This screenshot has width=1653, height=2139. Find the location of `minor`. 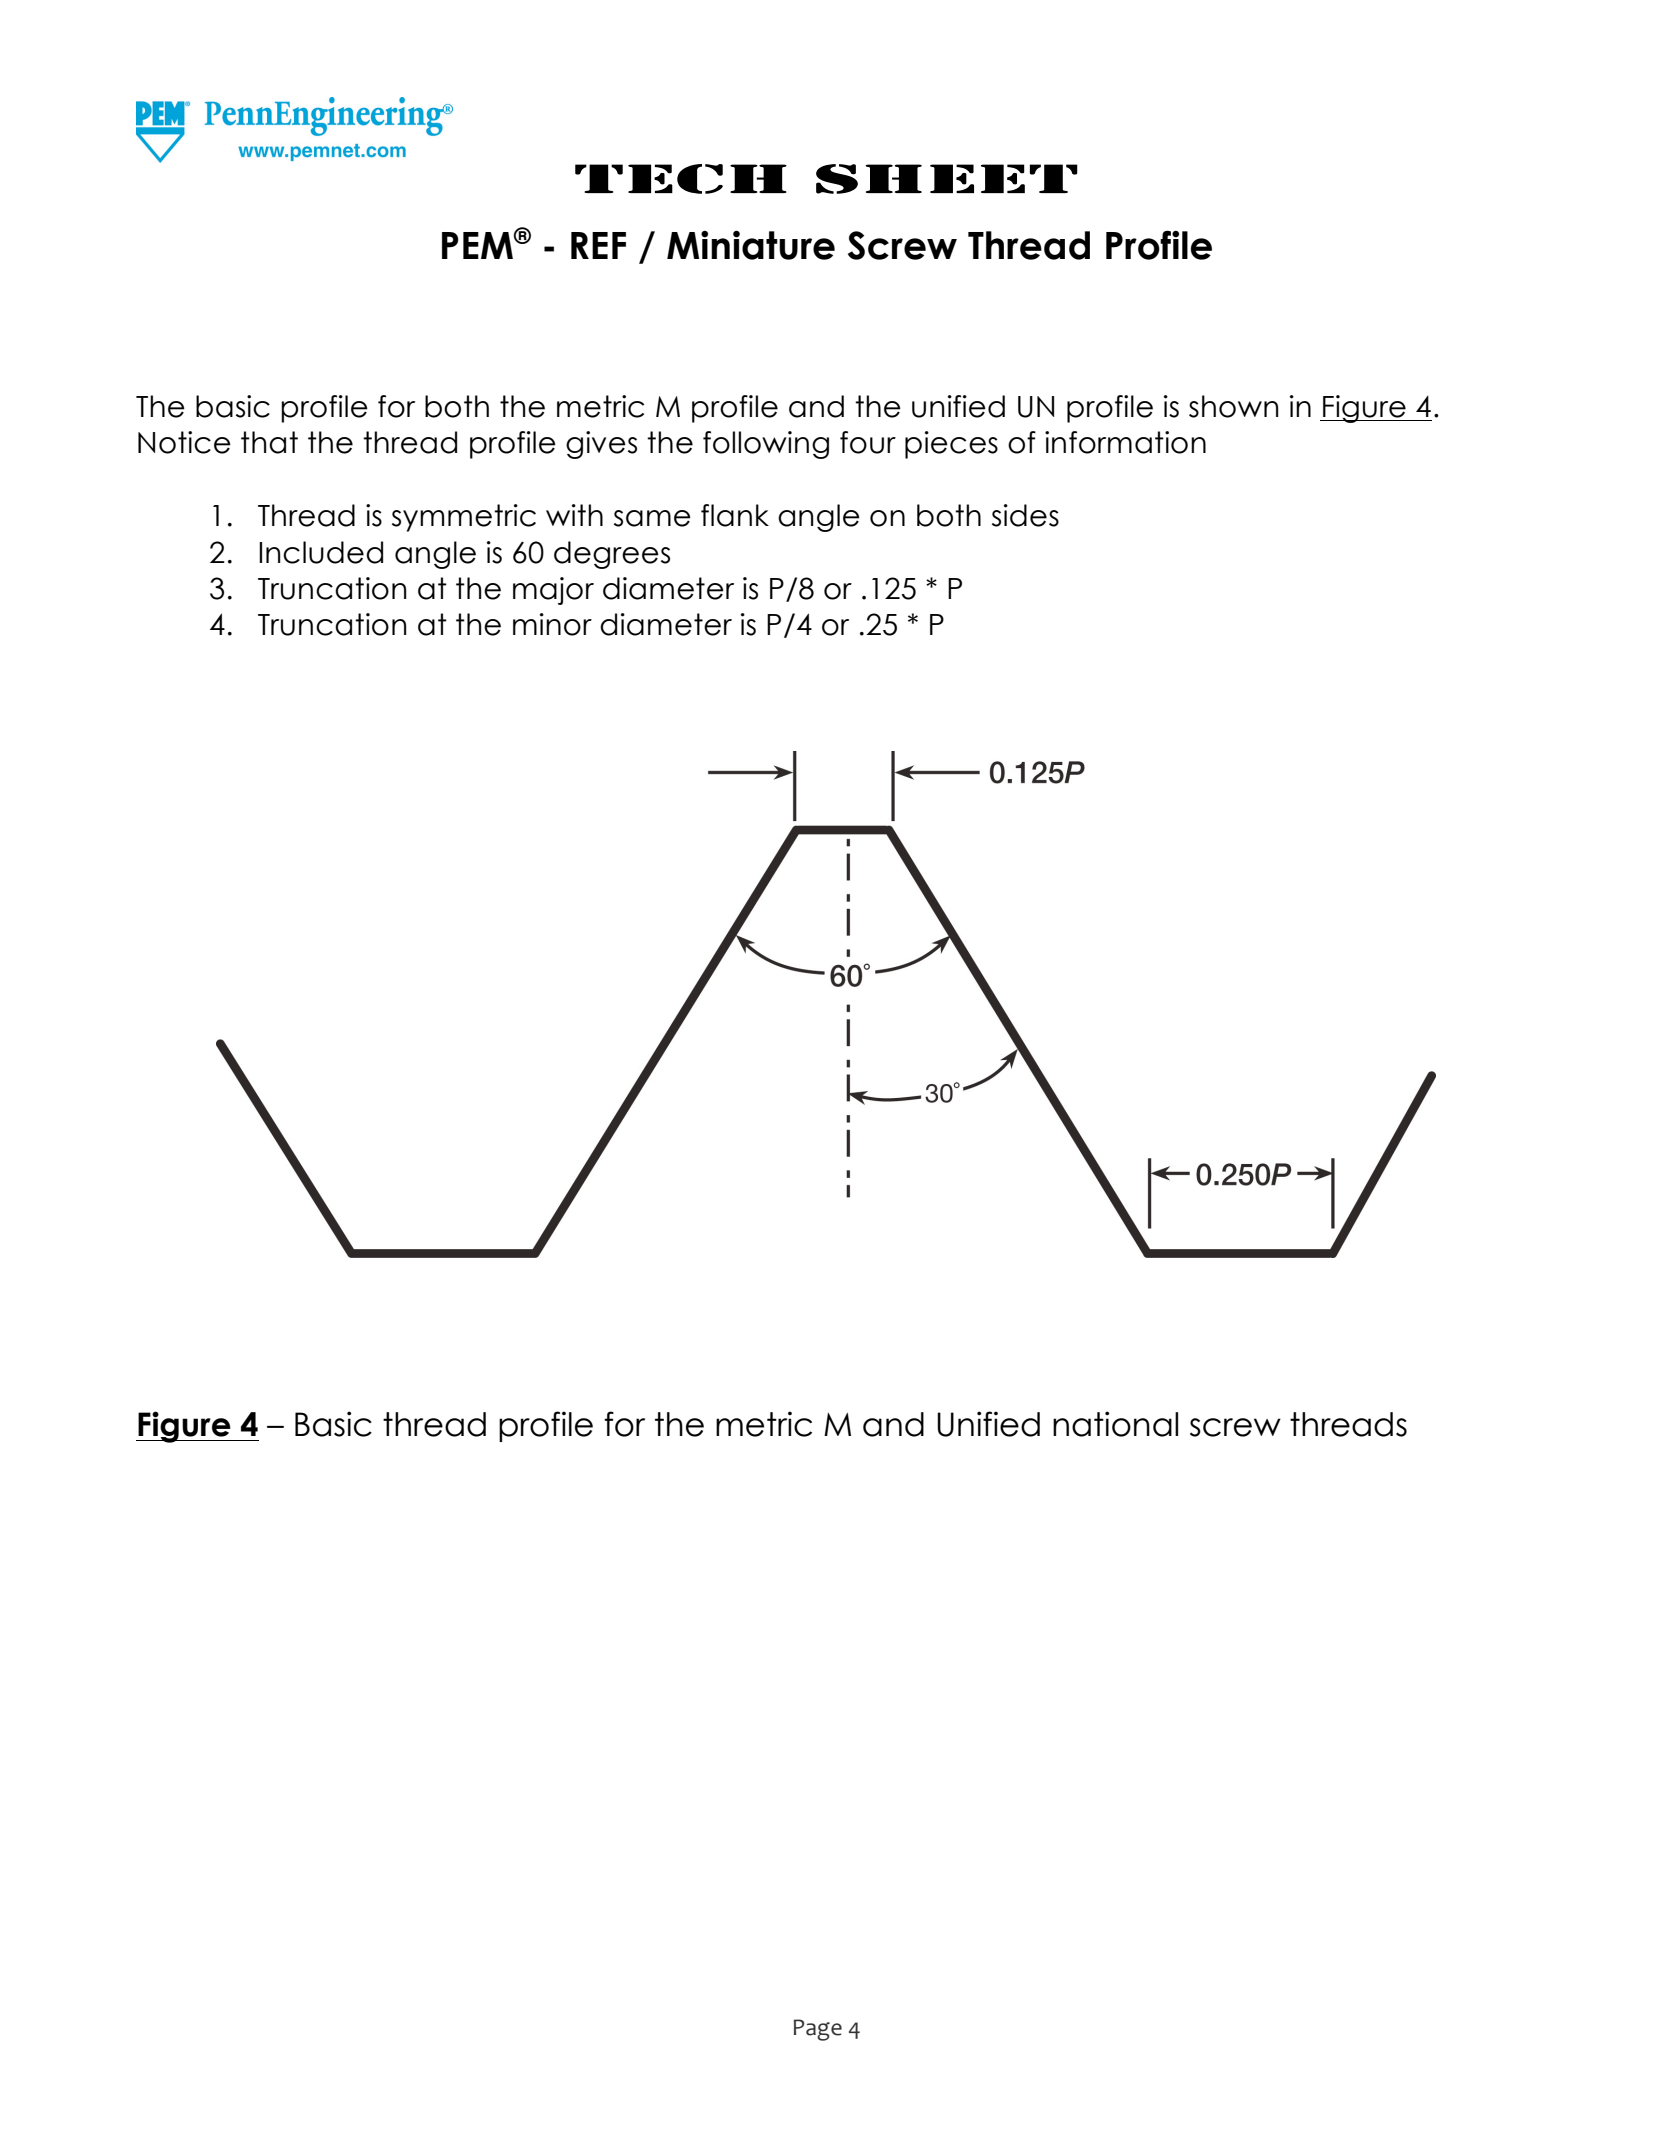

minor is located at coordinates (552, 624).
